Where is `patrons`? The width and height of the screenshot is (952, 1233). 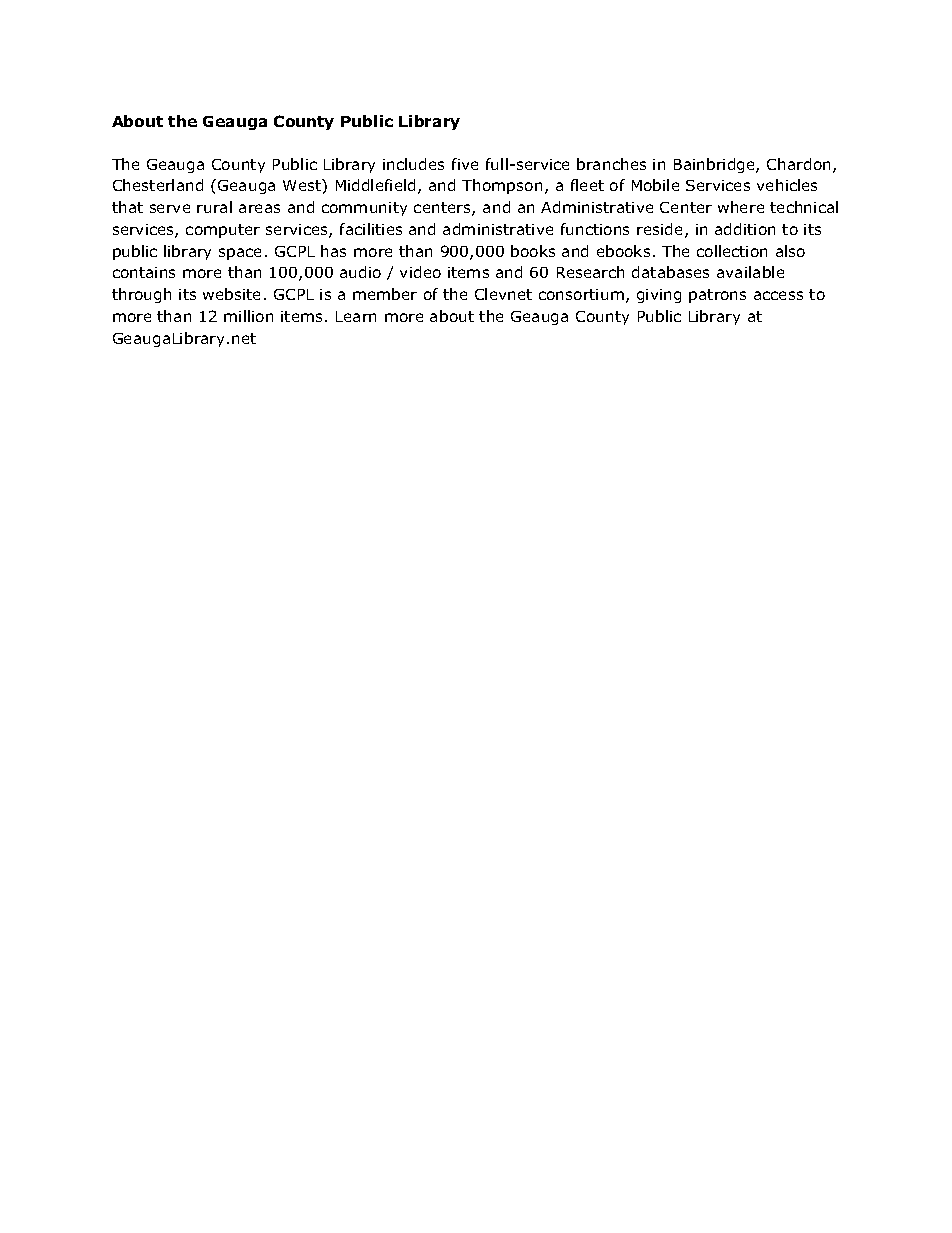
patrons is located at coordinates (717, 296).
